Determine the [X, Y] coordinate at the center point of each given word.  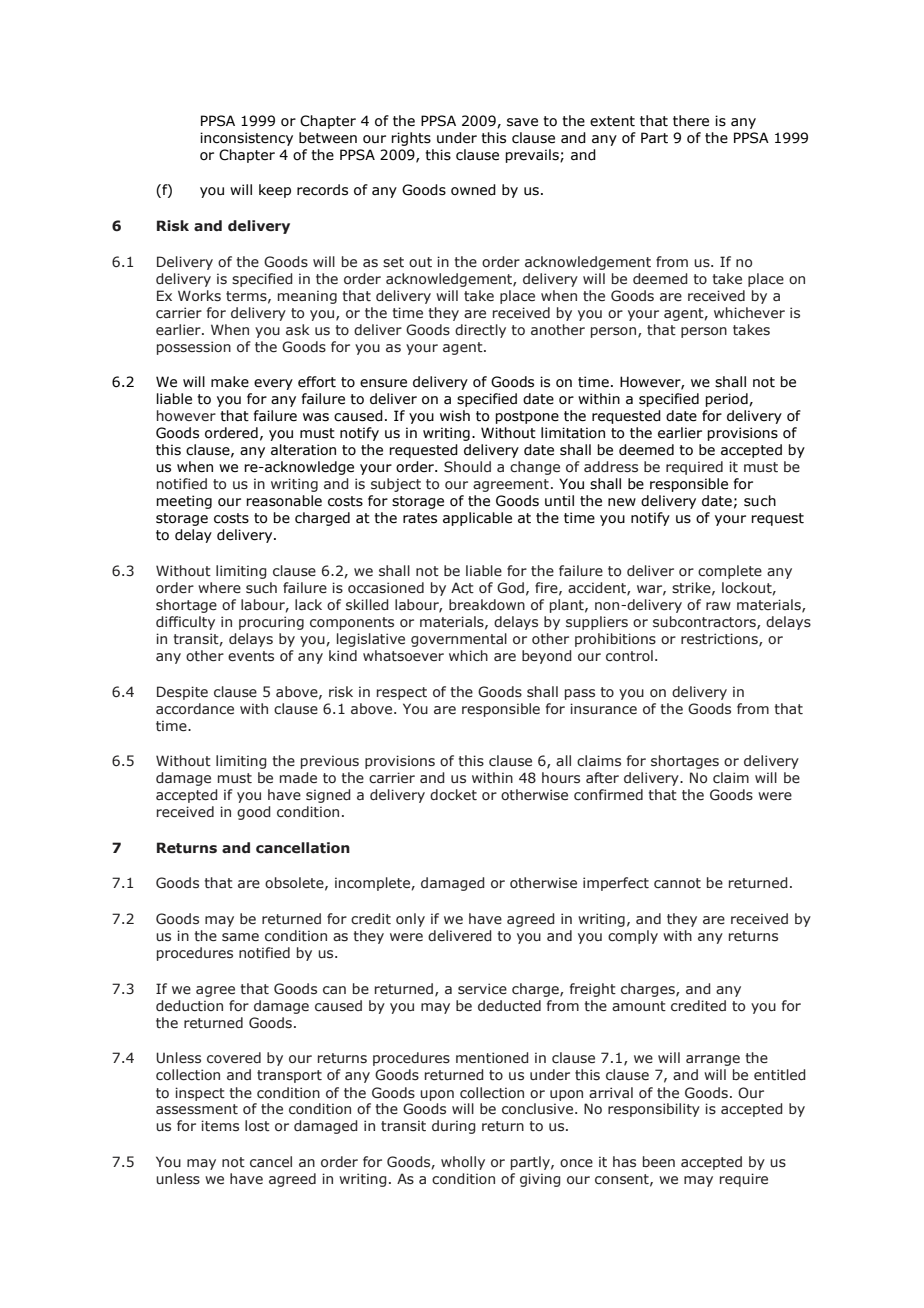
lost [257, 1126]
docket [453, 795]
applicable [477, 519]
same [240, 937]
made [298, 777]
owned [473, 190]
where [219, 587]
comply [633, 937]
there [691, 121]
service [482, 989]
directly [480, 331]
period [727, 400]
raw [718, 606]
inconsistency [246, 139]
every [273, 384]
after [602, 778]
